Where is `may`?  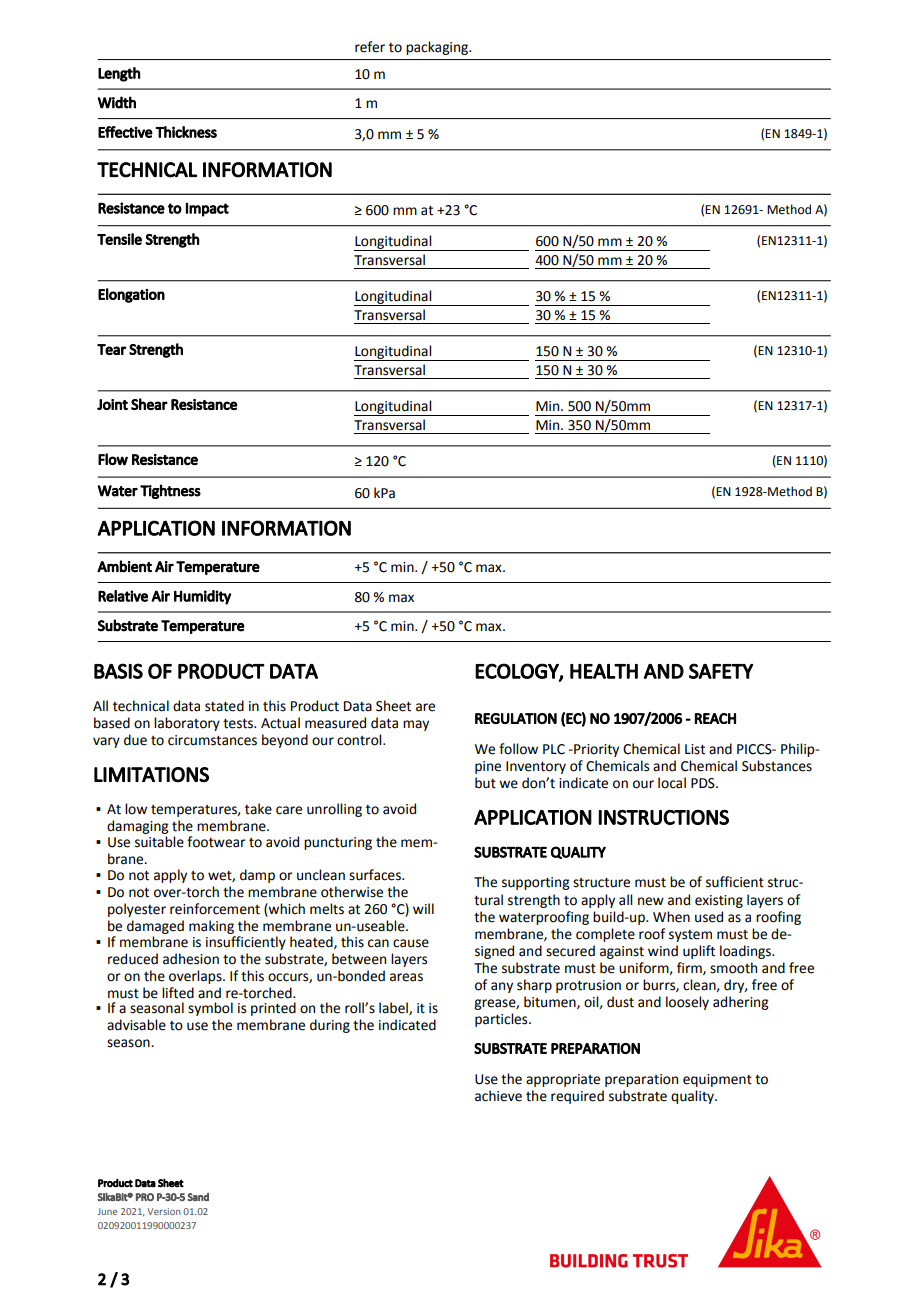
may is located at coordinates (416, 725).
